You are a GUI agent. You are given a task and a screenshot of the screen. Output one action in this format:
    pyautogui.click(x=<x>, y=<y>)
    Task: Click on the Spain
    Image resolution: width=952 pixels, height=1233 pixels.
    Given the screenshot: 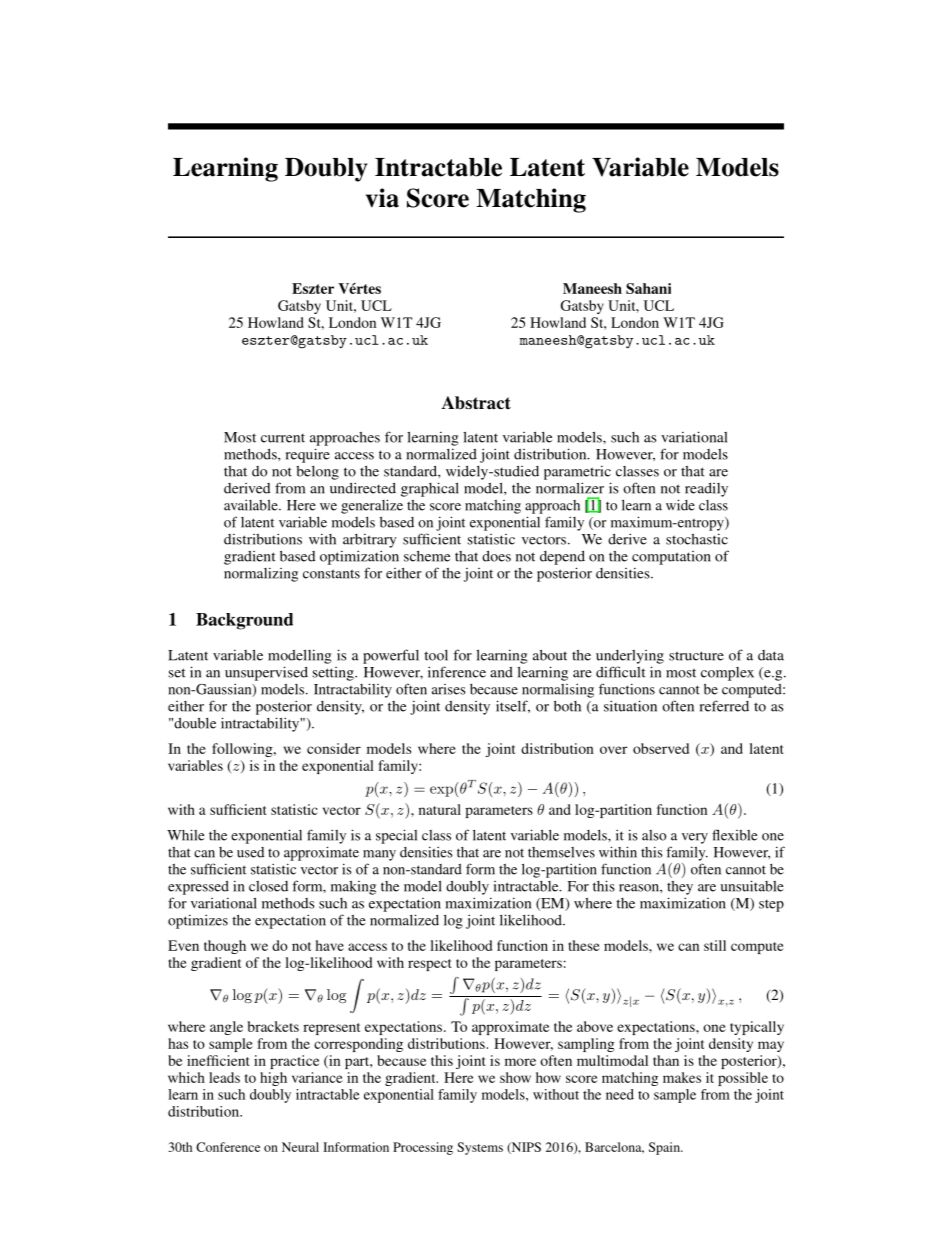 What is the action you would take?
    pyautogui.click(x=665, y=1148)
